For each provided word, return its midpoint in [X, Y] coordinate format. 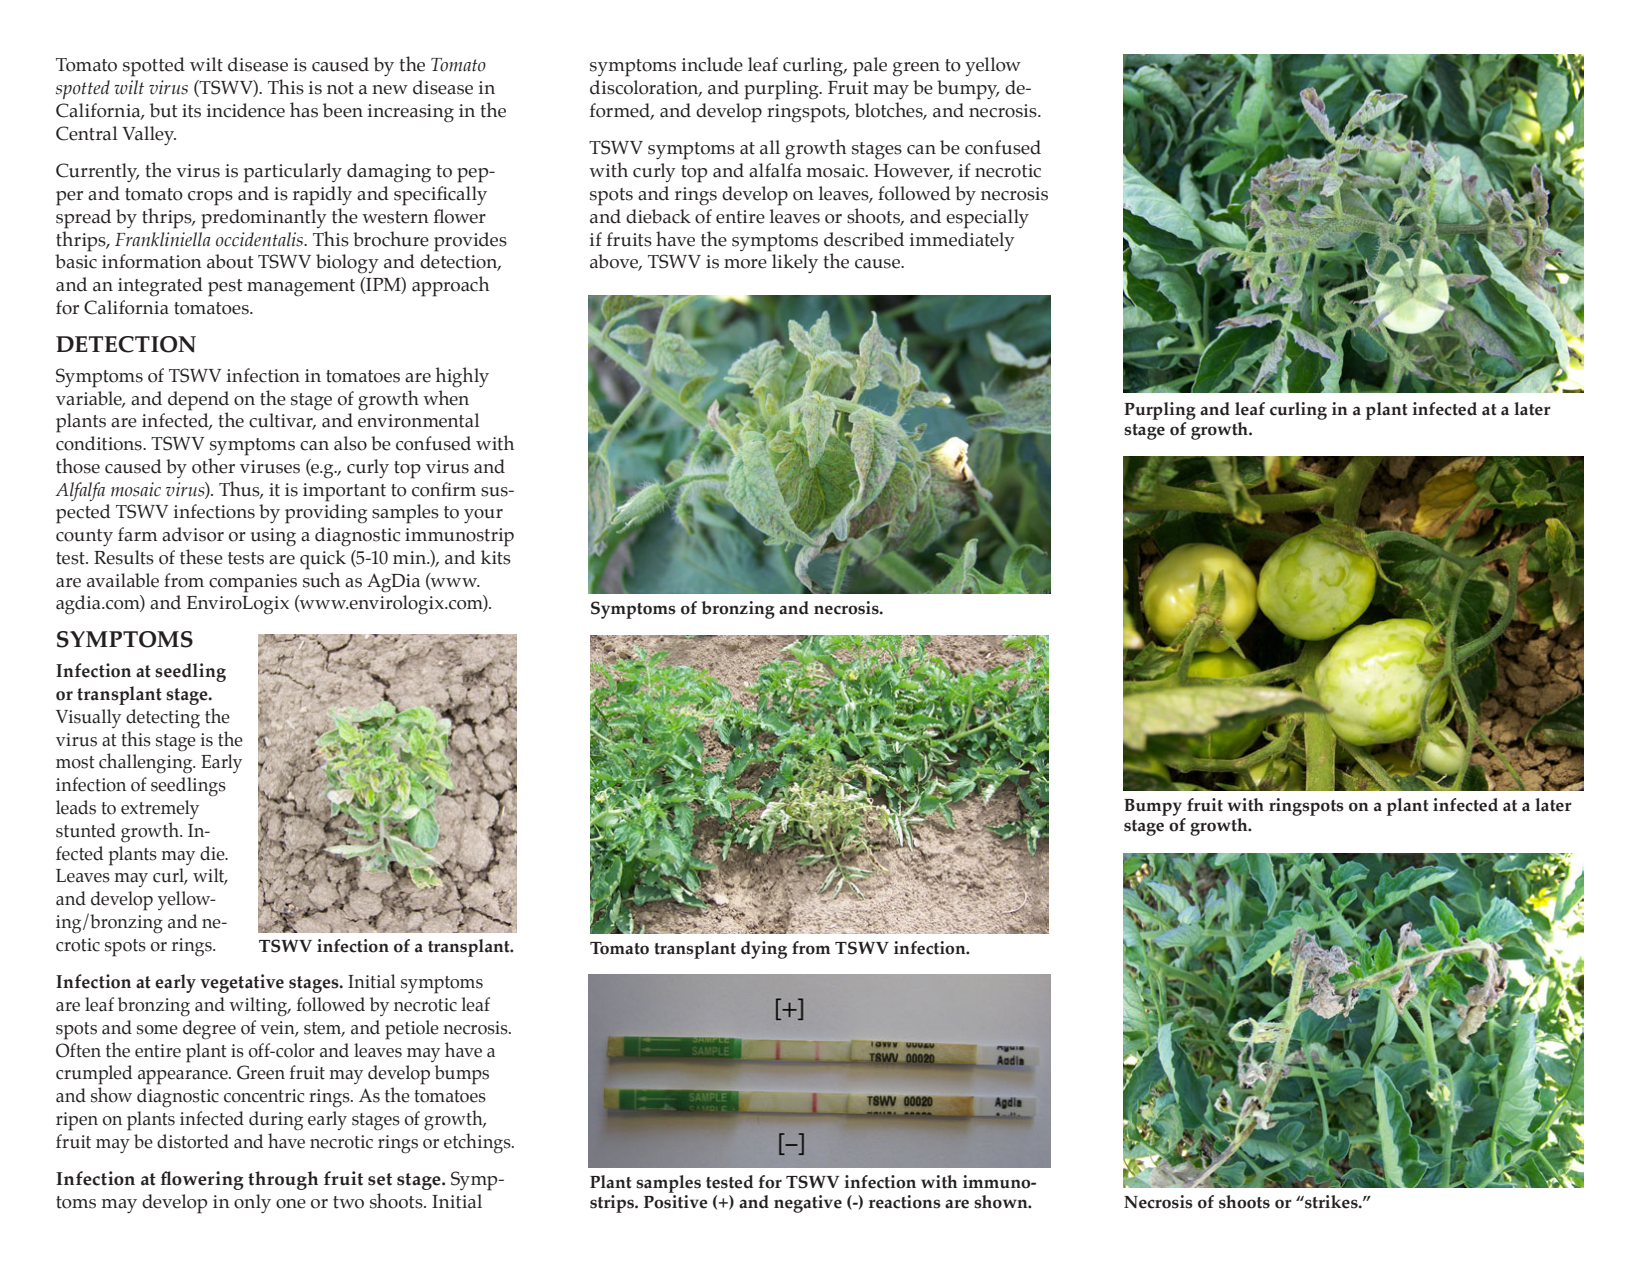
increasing [411, 113]
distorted [193, 1141]
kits [496, 557]
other [213, 466]
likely [795, 264]
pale [870, 67]
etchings [478, 1143]
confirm [444, 489]
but [163, 110]
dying [764, 950]
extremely [160, 809]
